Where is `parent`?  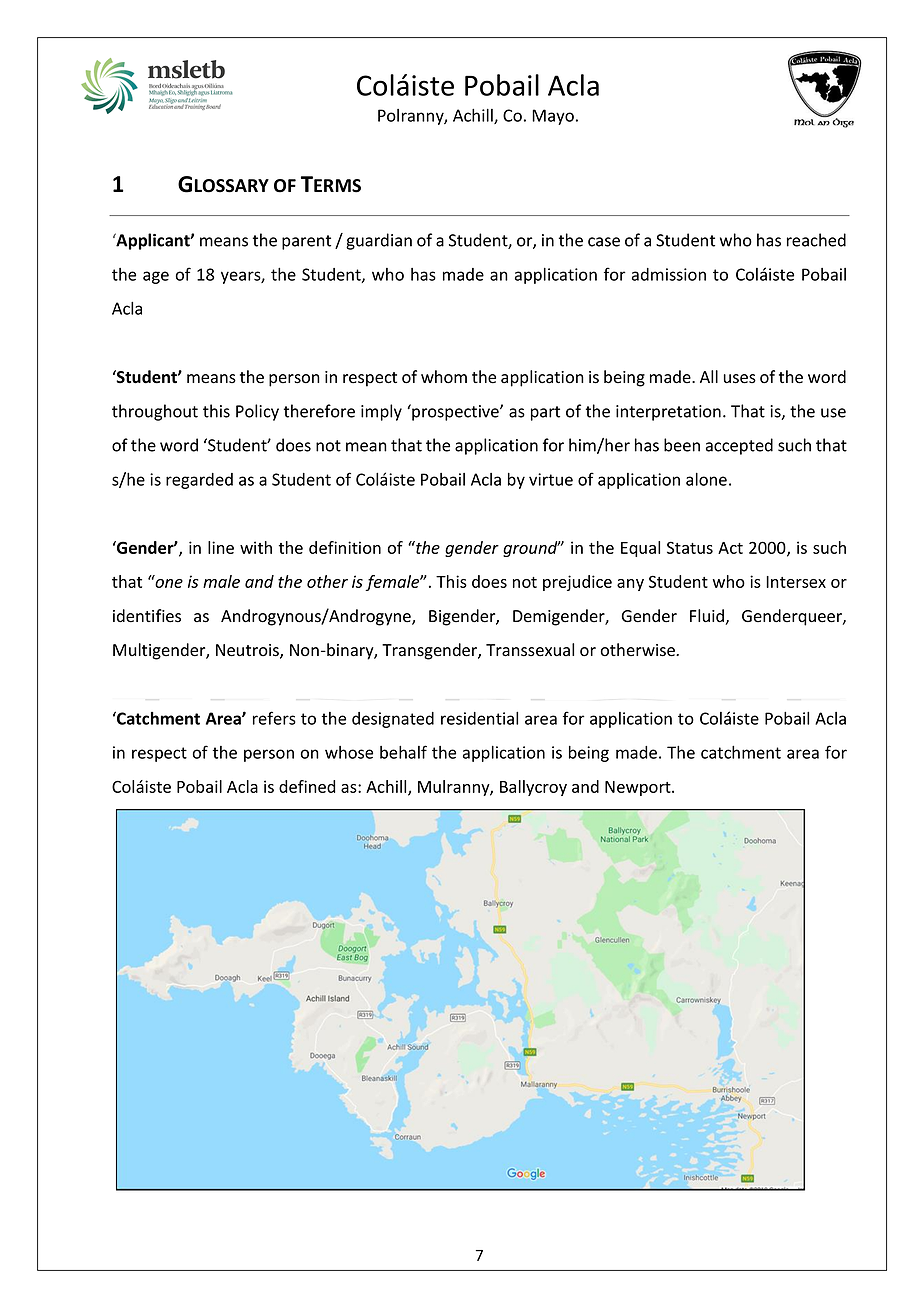 parent is located at coordinates (306, 242).
